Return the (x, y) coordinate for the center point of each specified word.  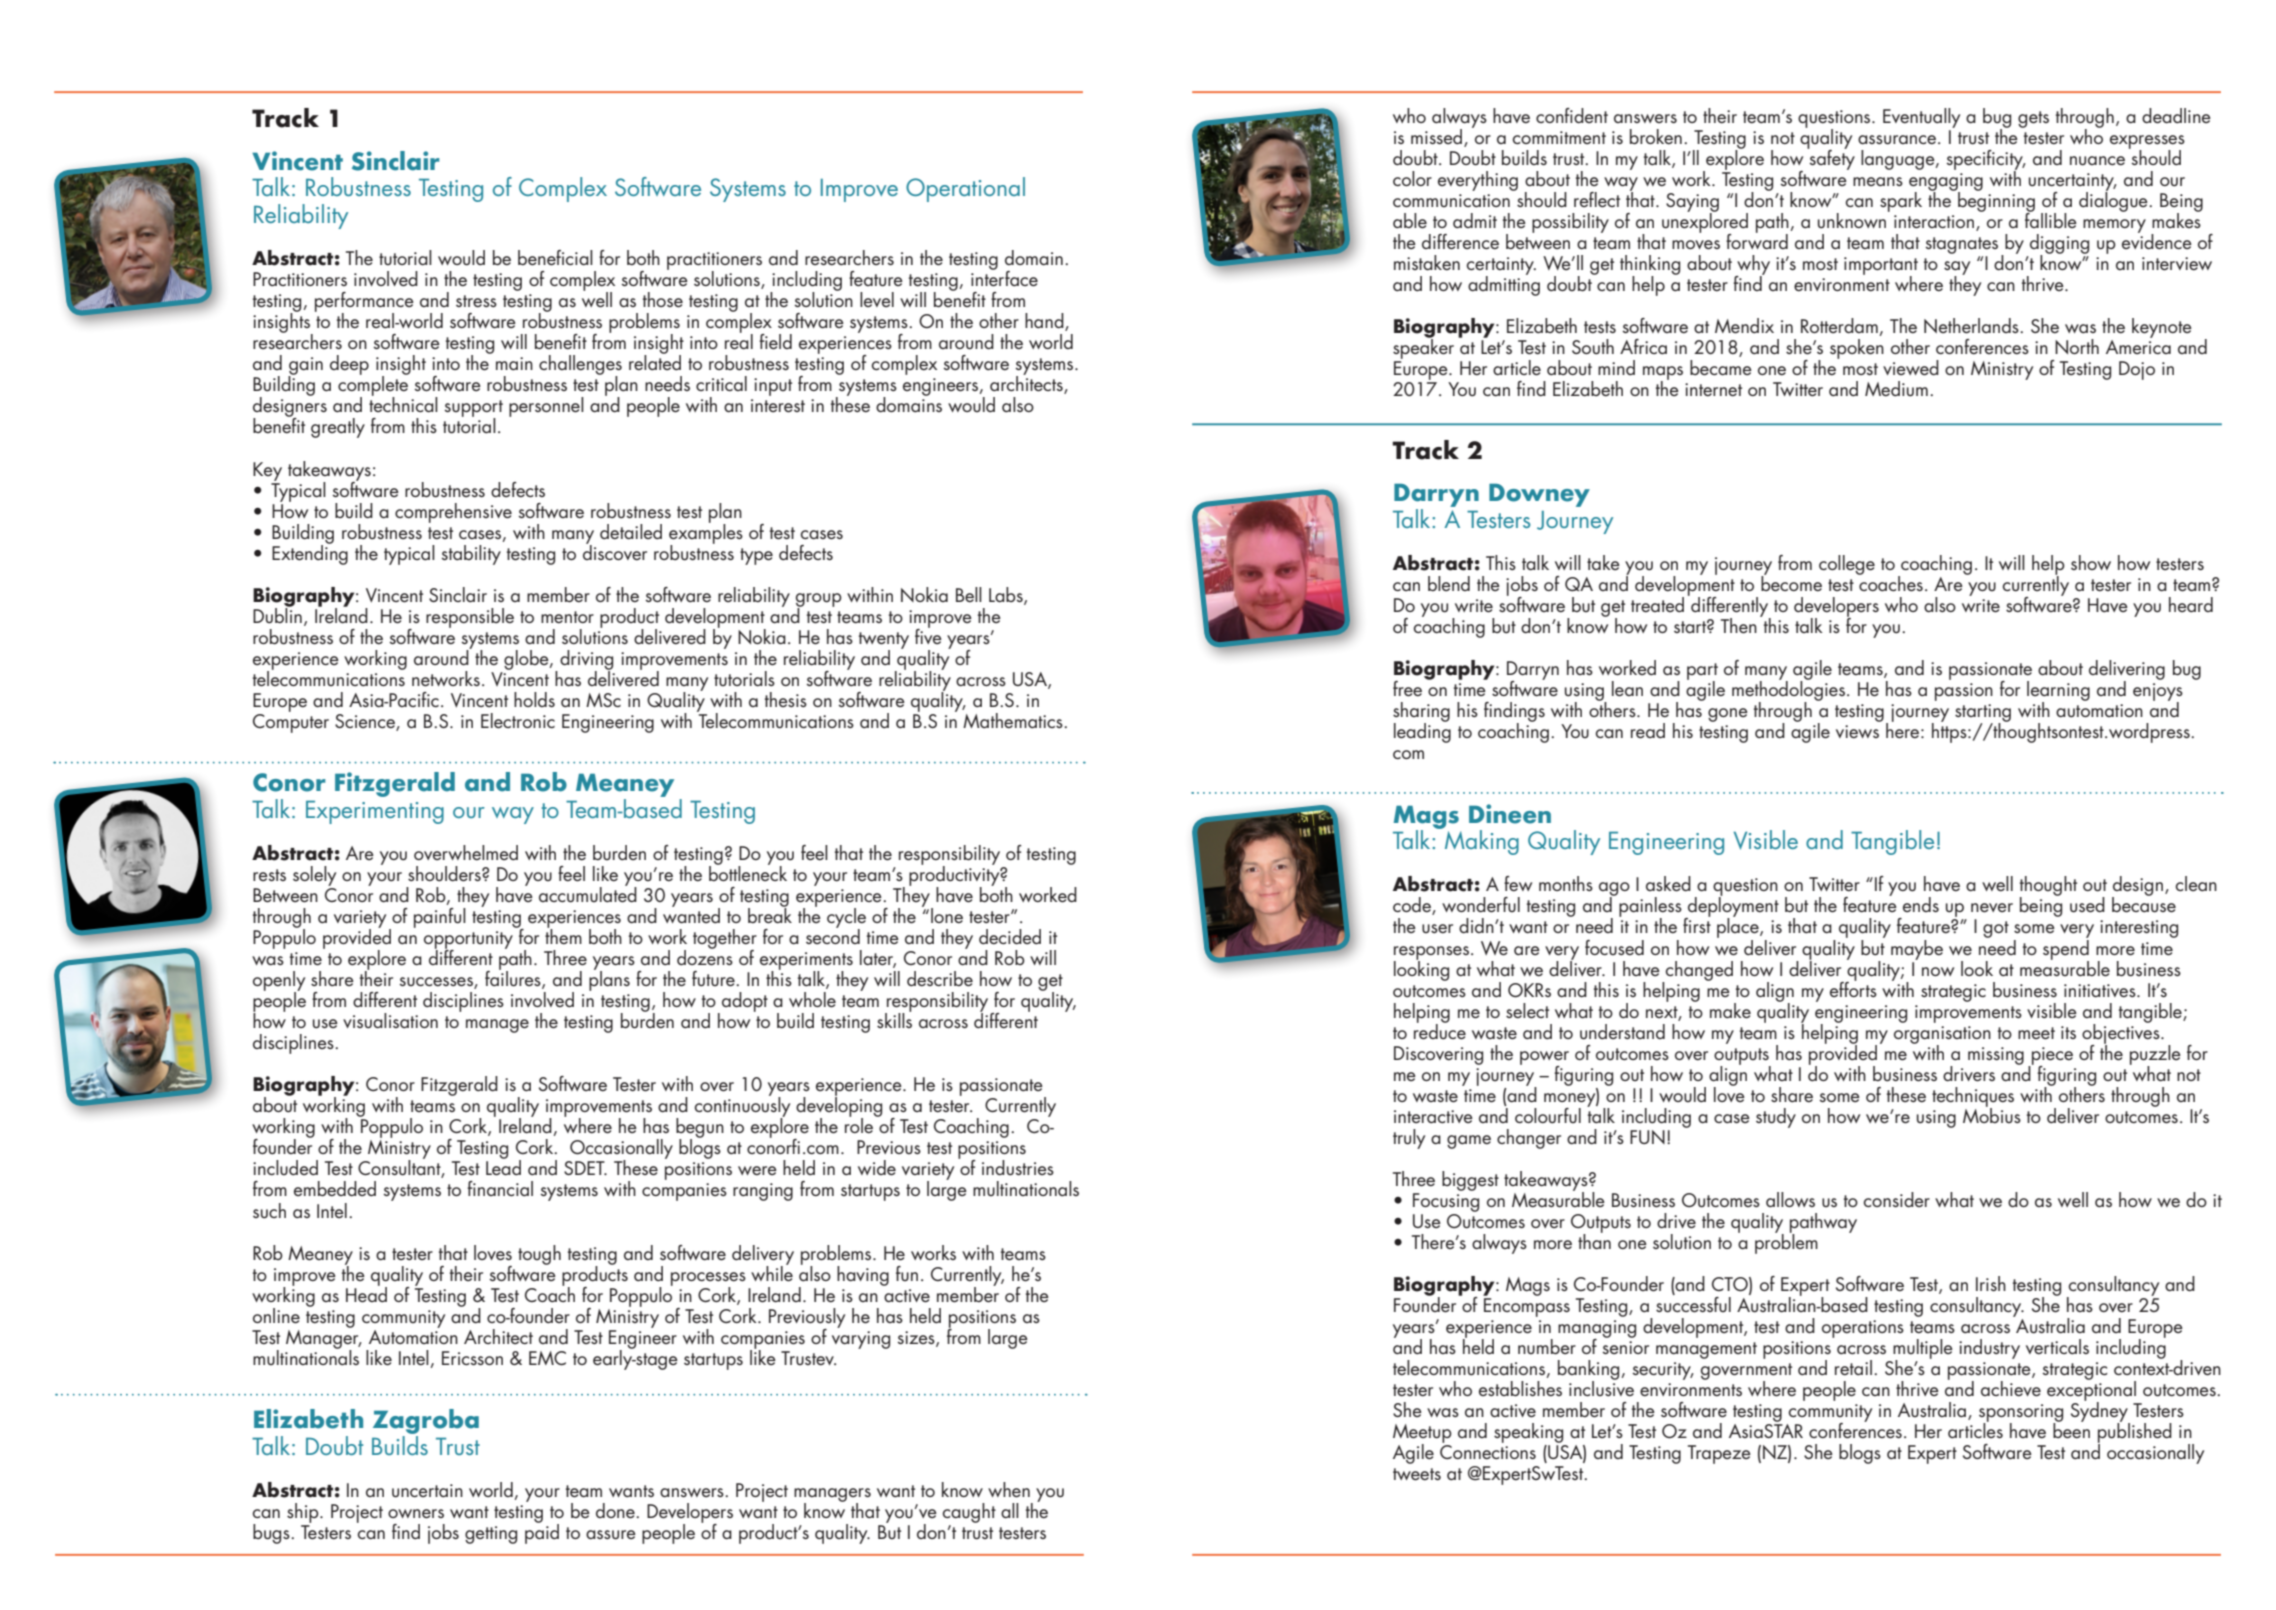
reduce (1440, 1030)
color (1412, 178)
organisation (1942, 1036)
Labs (1007, 595)
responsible (470, 618)
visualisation (390, 1021)
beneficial (555, 258)
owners (416, 1514)
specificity (1985, 161)
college (1847, 565)
